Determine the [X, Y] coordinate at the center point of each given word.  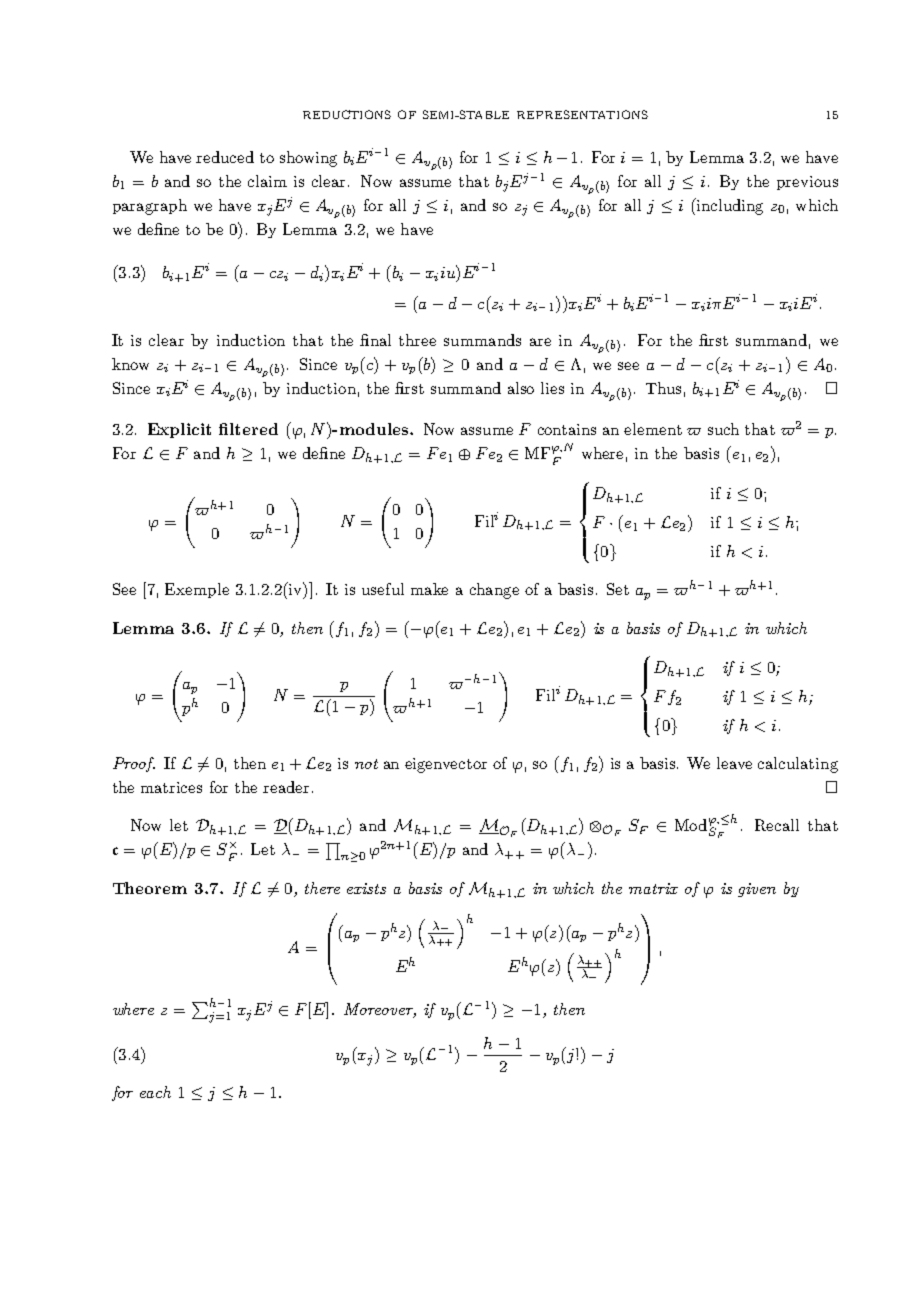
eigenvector [446, 765]
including [728, 206]
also [521, 388]
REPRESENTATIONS [582, 114]
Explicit [179, 430]
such [723, 429]
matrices [171, 787]
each [155, 1092]
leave [734, 763]
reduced [225, 157]
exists [366, 888]
